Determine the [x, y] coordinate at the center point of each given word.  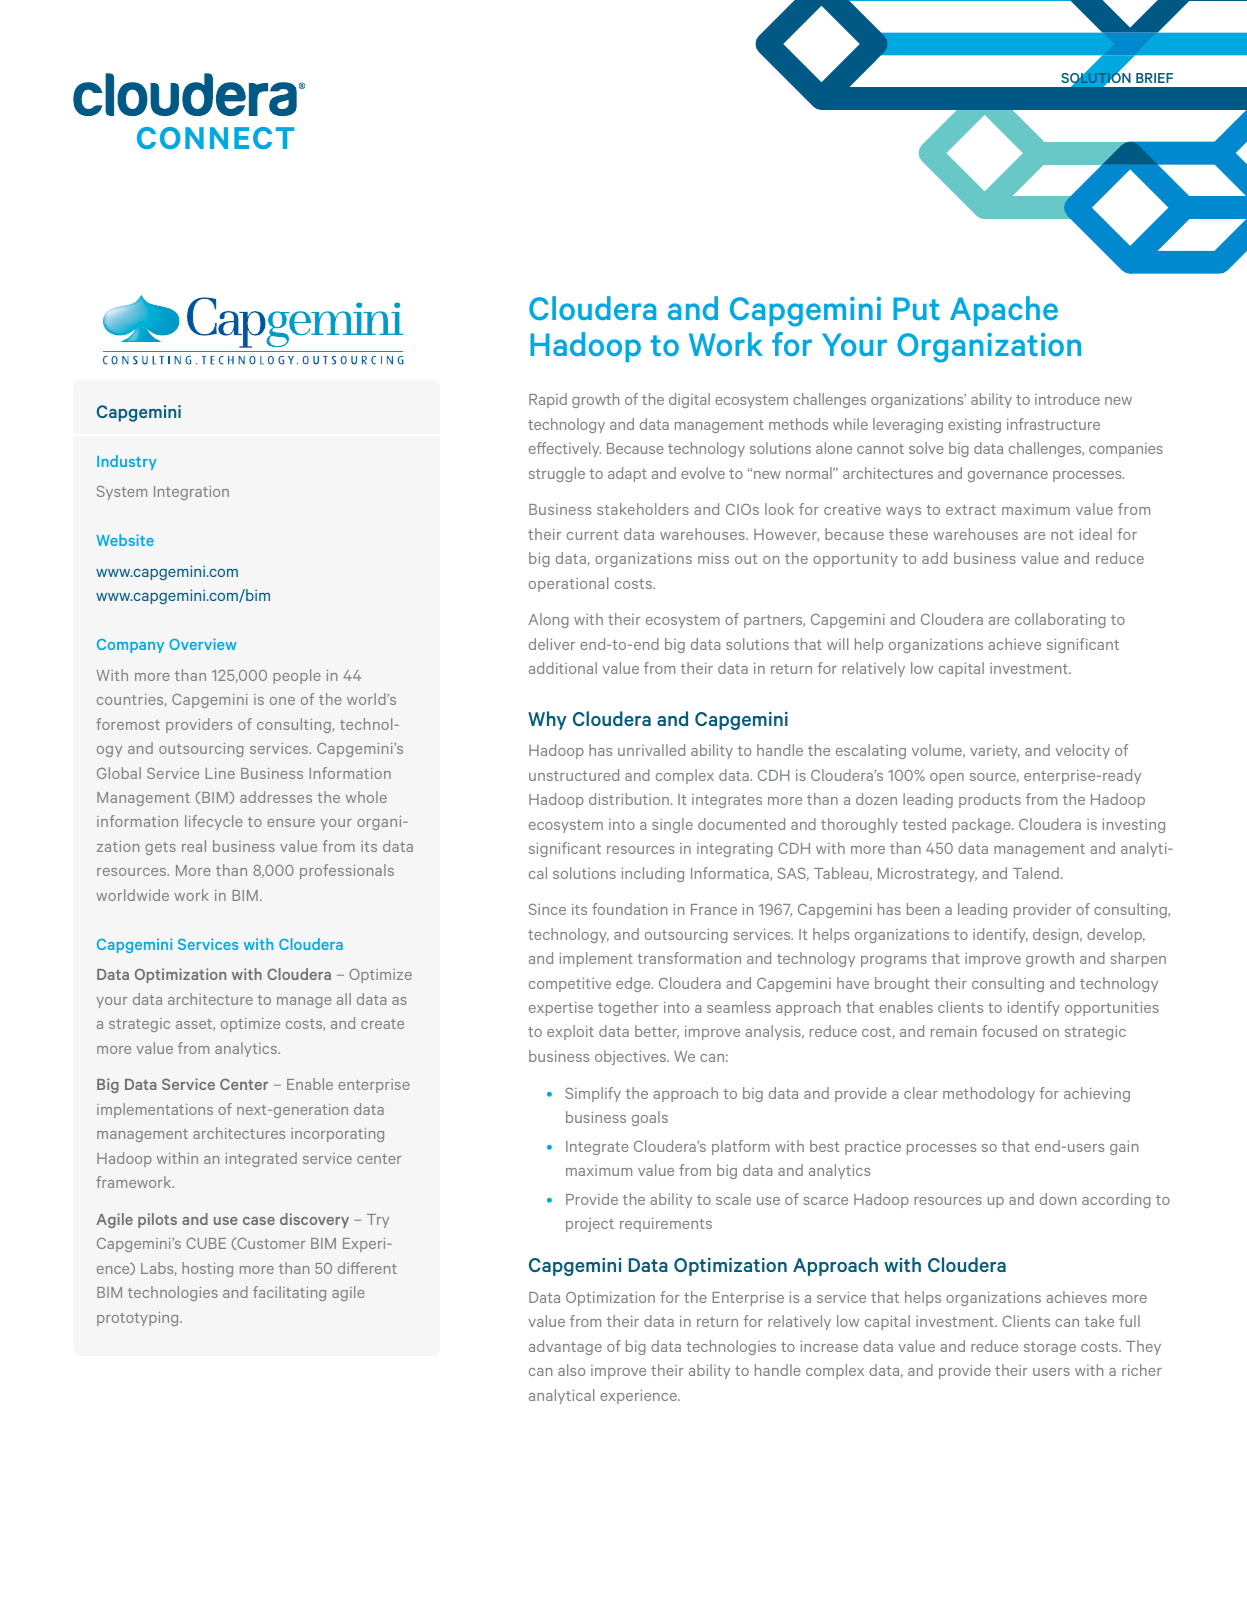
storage [1050, 1348]
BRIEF [1154, 78]
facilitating [289, 1293]
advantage [565, 1347]
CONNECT [215, 138]
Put [916, 308]
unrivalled [651, 750]
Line [220, 773]
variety [995, 752]
